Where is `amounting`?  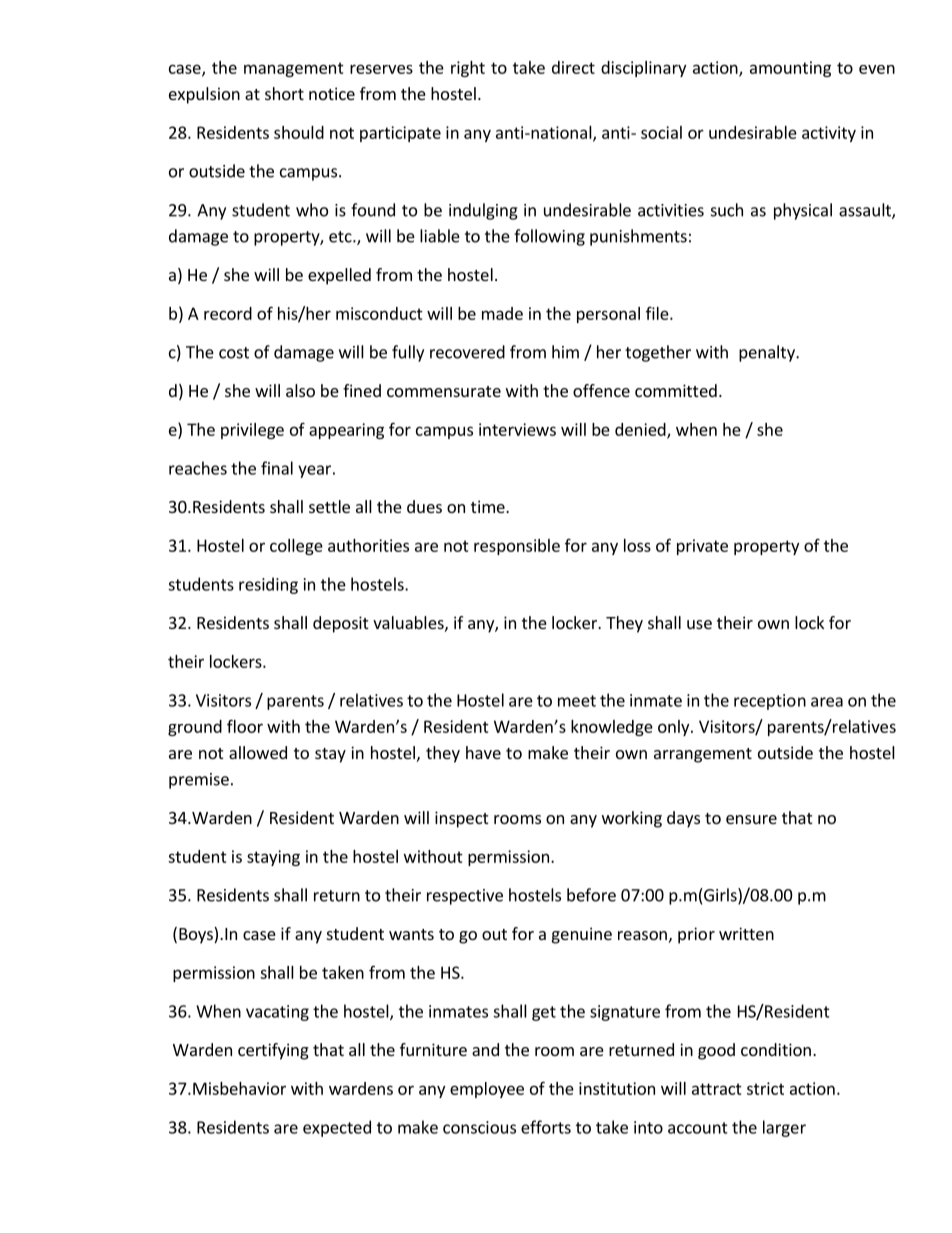
amounting is located at coordinates (790, 69).
